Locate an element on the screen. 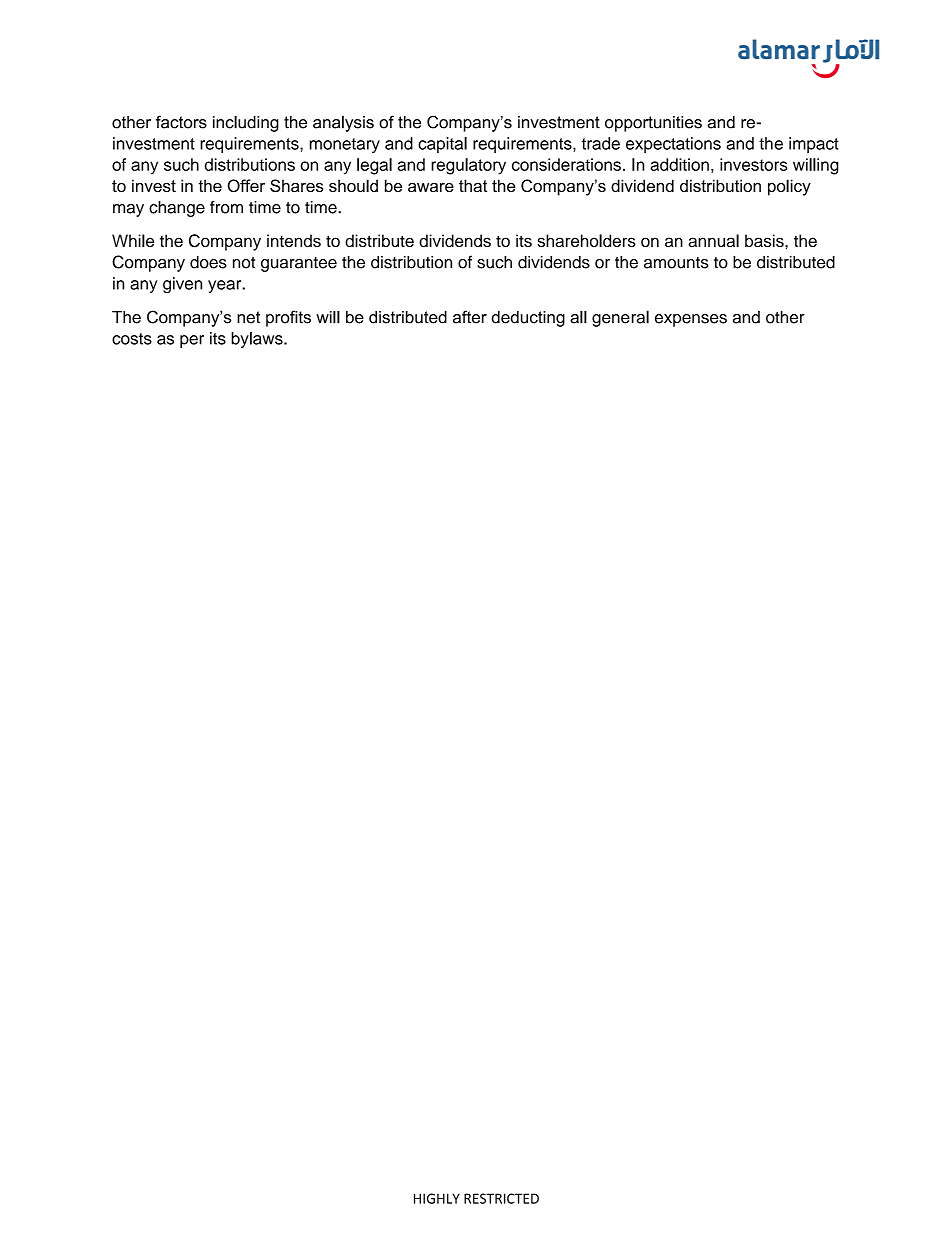  regulatory is located at coordinates (468, 166).
